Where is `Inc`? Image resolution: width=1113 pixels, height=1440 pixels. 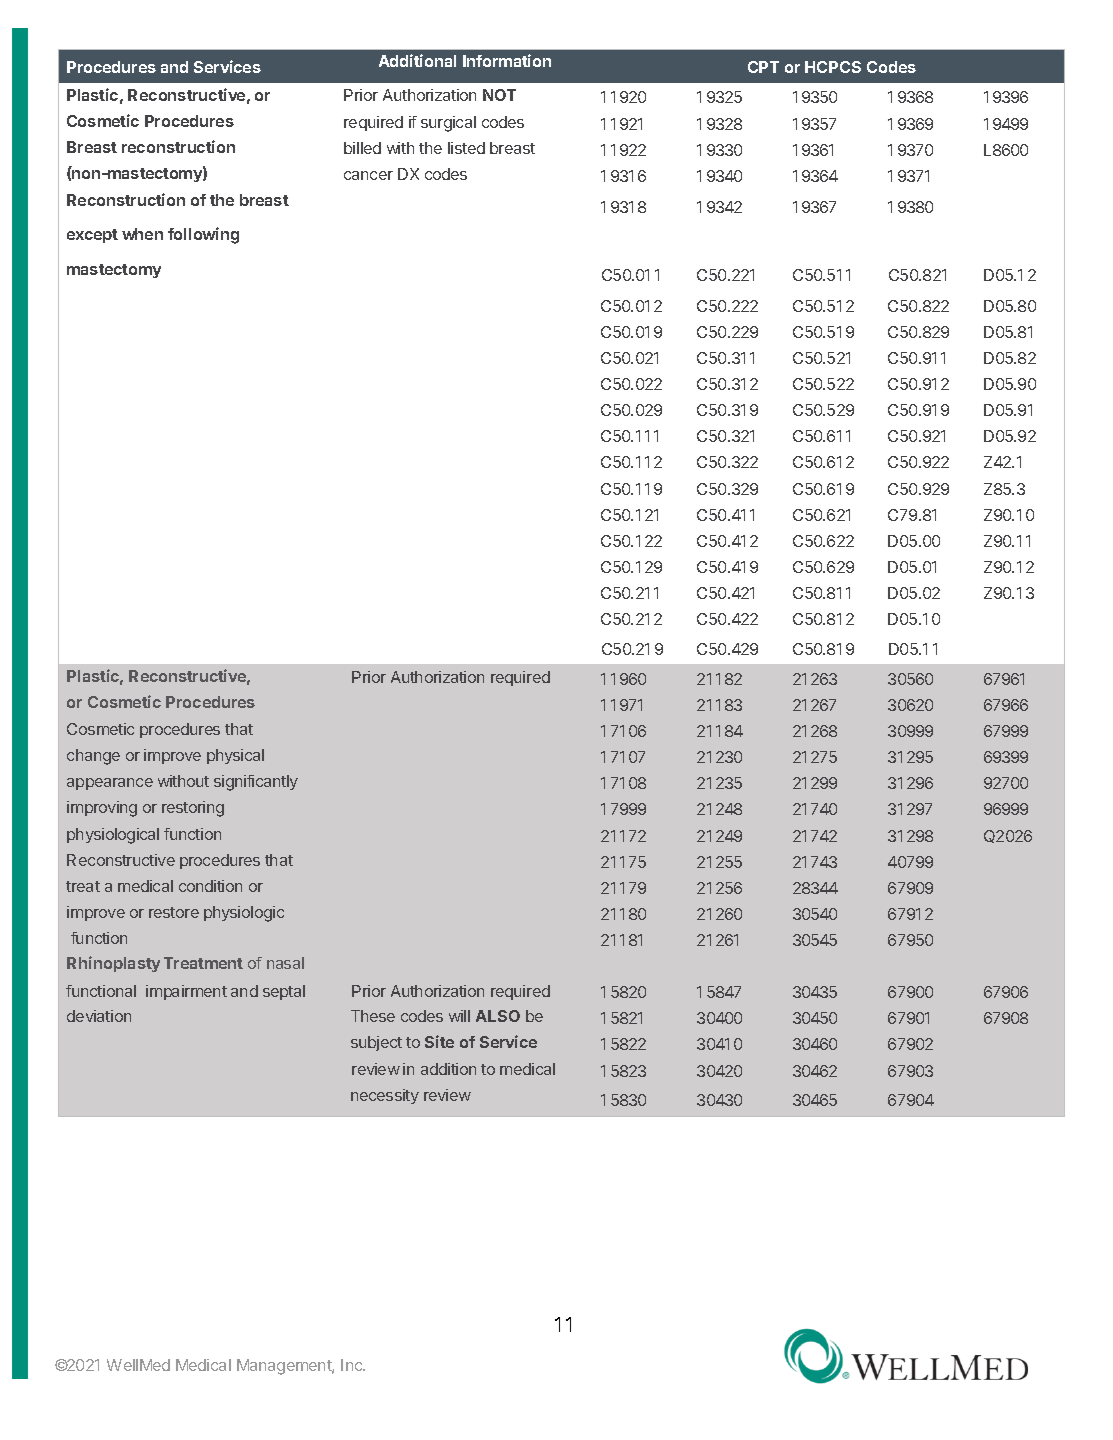
Inc is located at coordinates (352, 1365).
